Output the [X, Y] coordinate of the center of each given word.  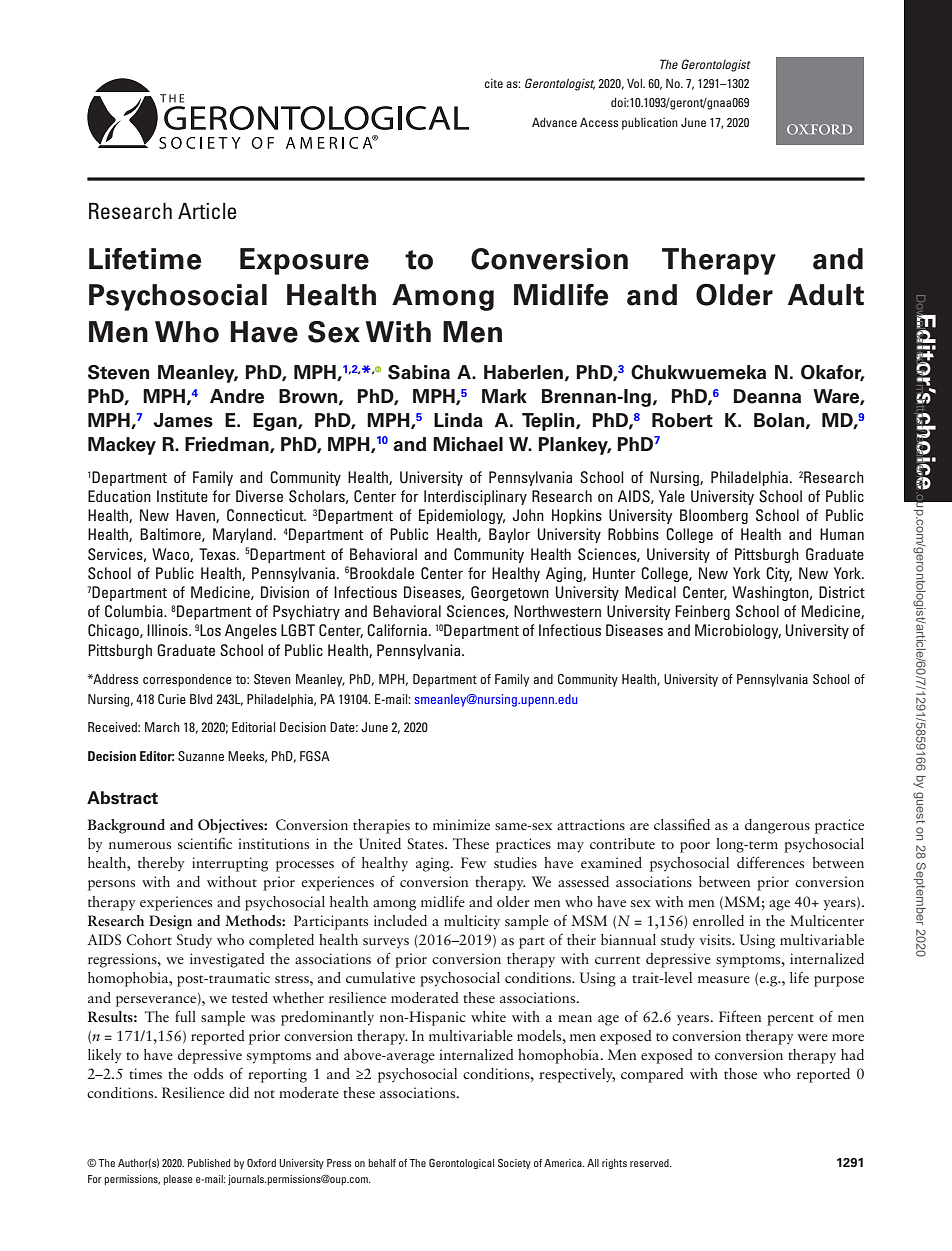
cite [494, 83]
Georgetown [510, 593]
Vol [635, 83]
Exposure [304, 261]
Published [209, 1163]
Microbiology [738, 631]
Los [210, 630]
